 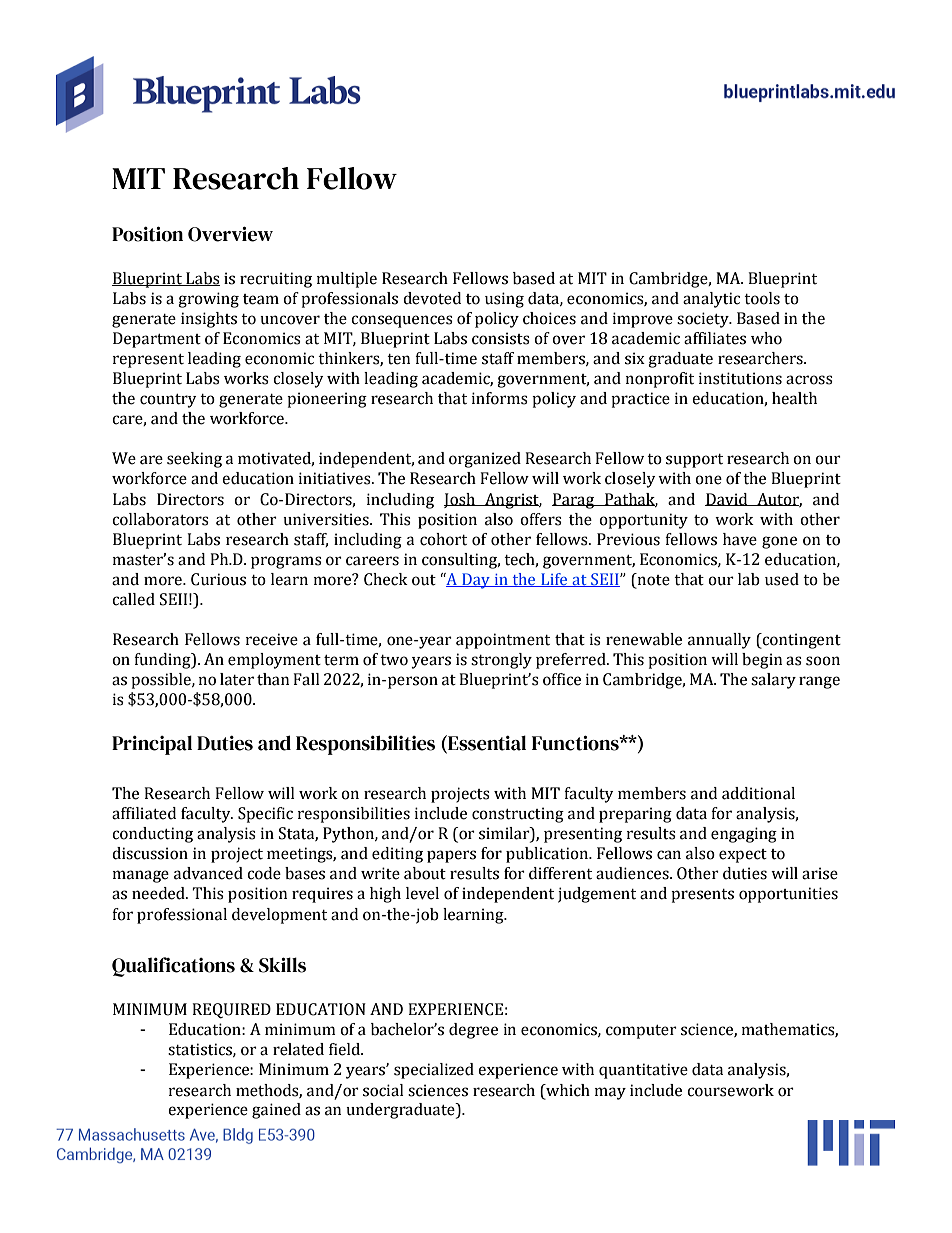 What do you see at coordinates (208, 300) in the image?
I see `growing` at bounding box center [208, 300].
